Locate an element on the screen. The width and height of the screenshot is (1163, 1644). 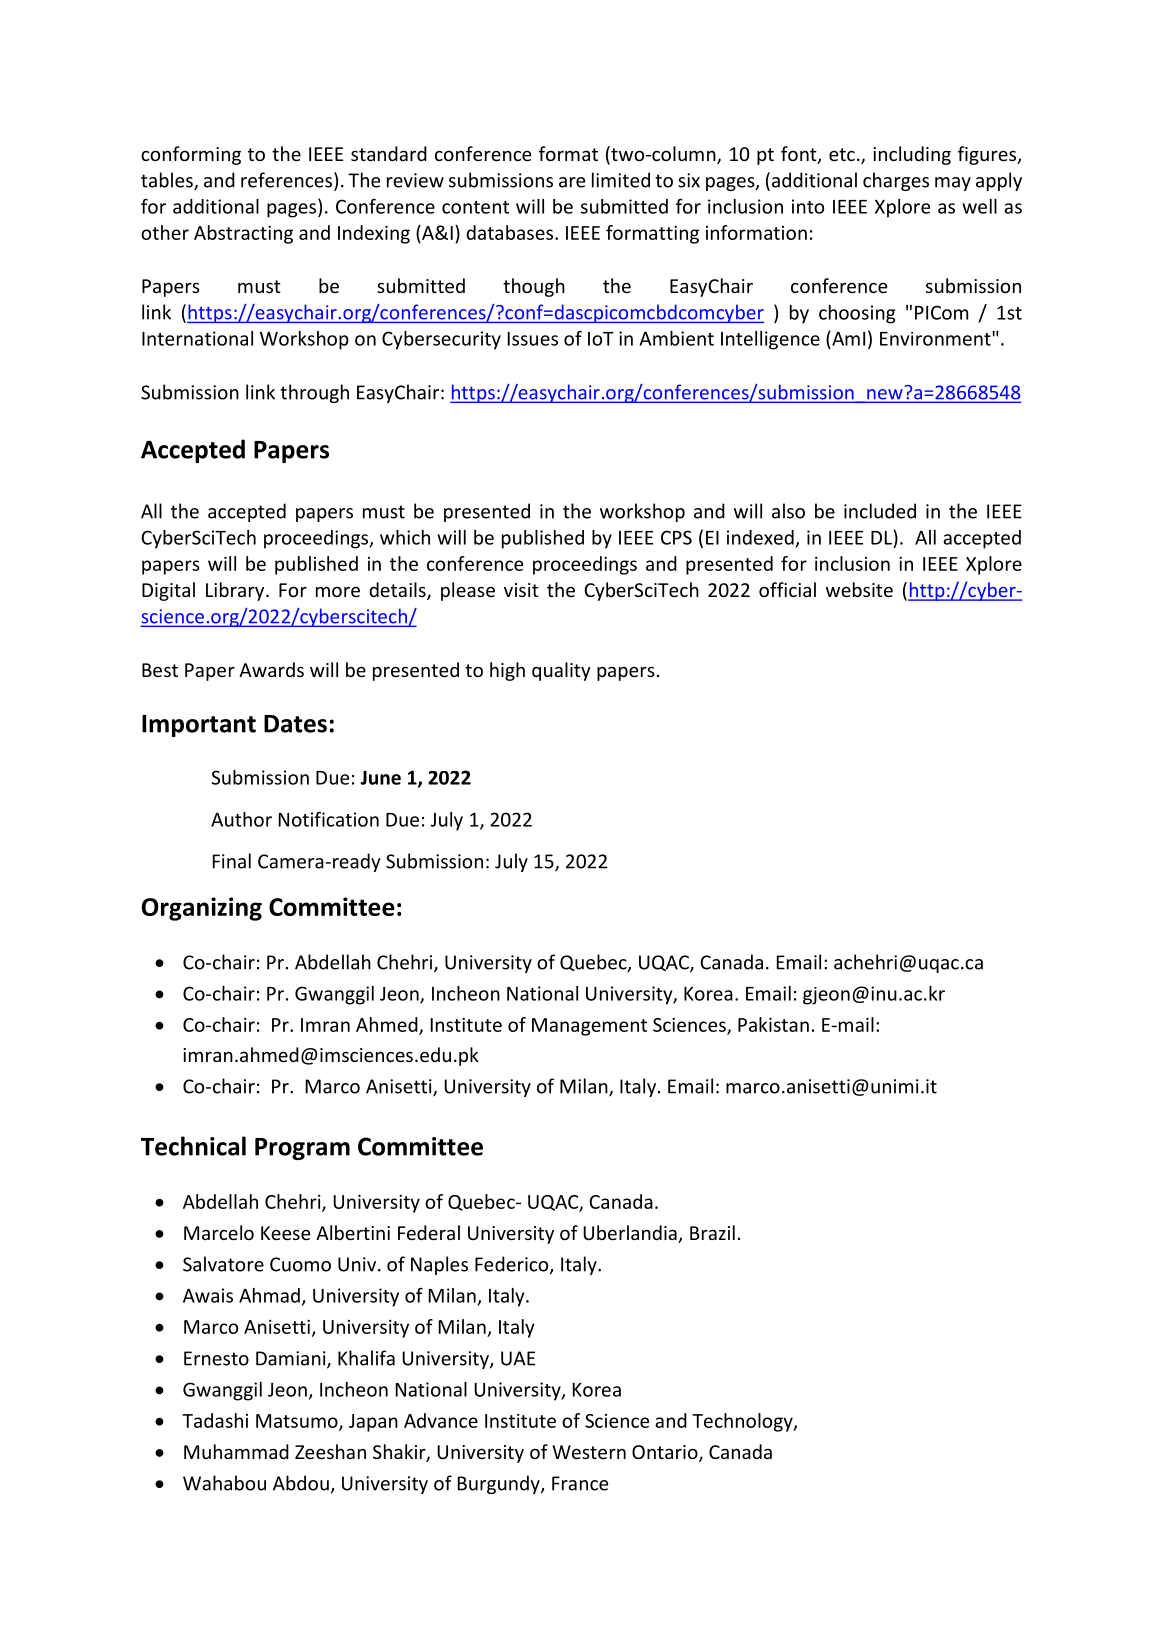
website is located at coordinates (859, 589).
